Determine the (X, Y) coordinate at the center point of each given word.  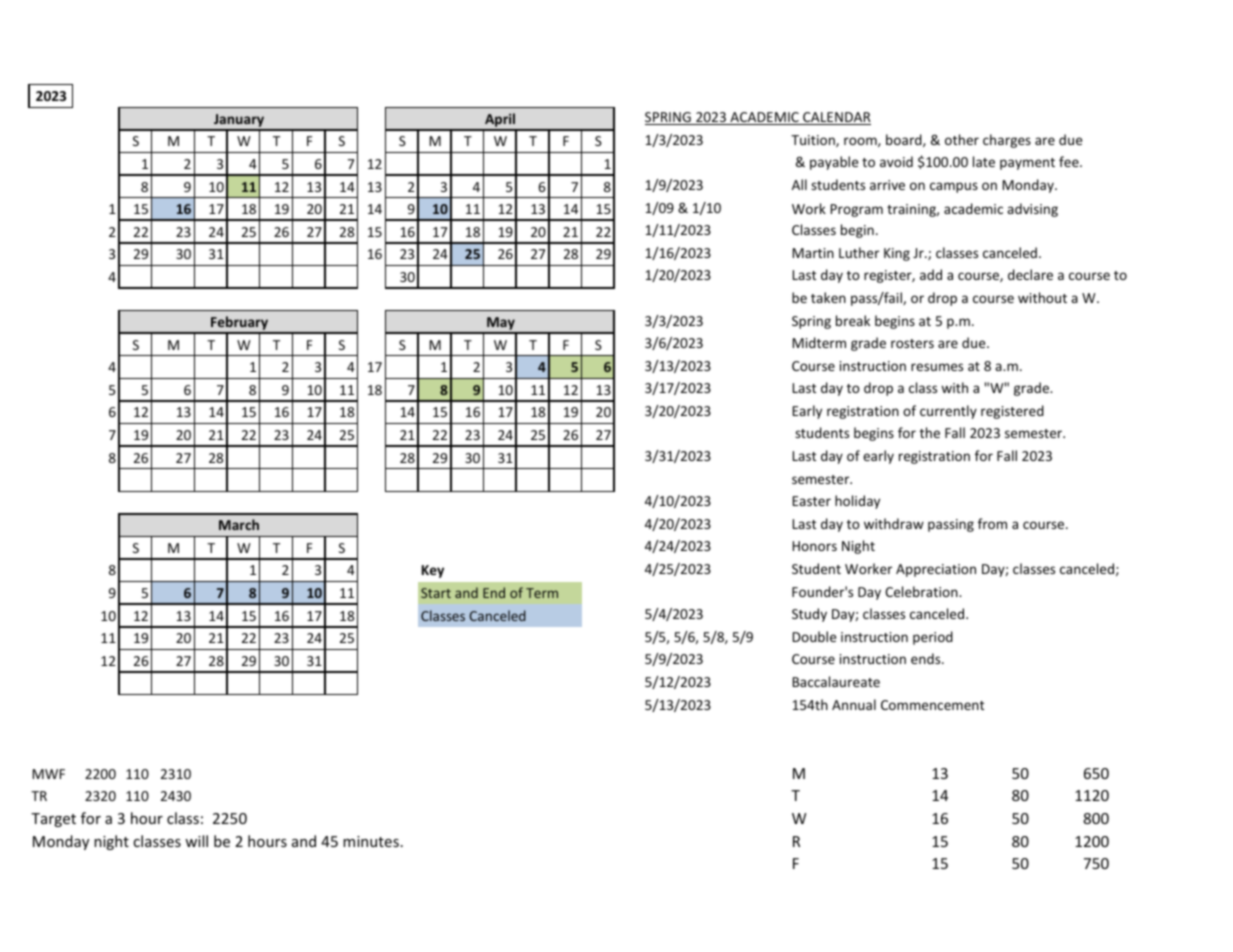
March (239, 524)
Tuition (814, 141)
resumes (937, 367)
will (196, 841)
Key (433, 571)
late (984, 161)
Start (436, 593)
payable (834, 163)
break (853, 320)
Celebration (922, 591)
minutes (371, 841)
